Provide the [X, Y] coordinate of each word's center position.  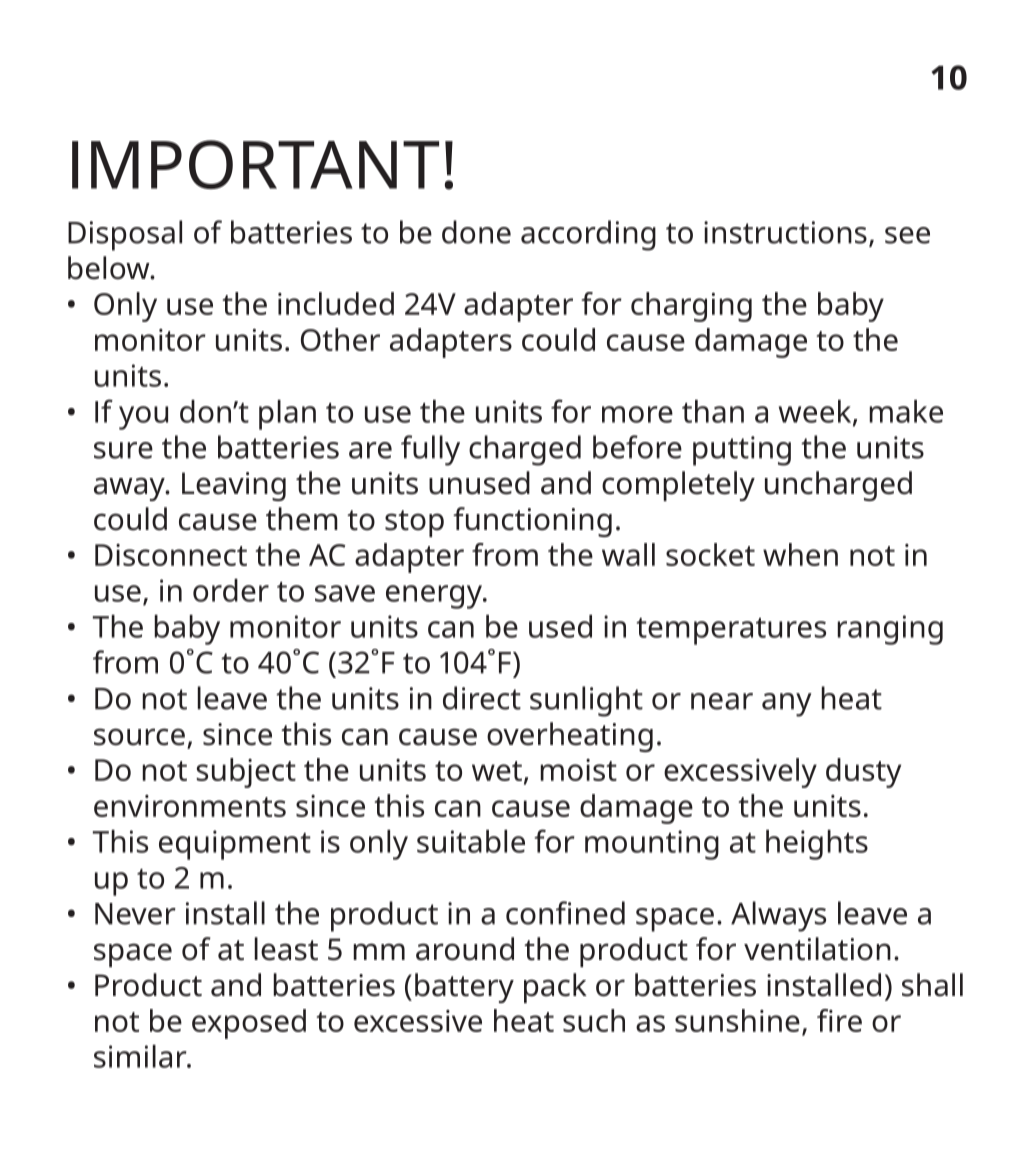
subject [246, 773]
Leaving [234, 486]
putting [742, 451]
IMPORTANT [255, 164]
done [476, 232]
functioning [532, 522]
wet [497, 771]
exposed [249, 1024]
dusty [863, 773]
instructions [785, 232]
